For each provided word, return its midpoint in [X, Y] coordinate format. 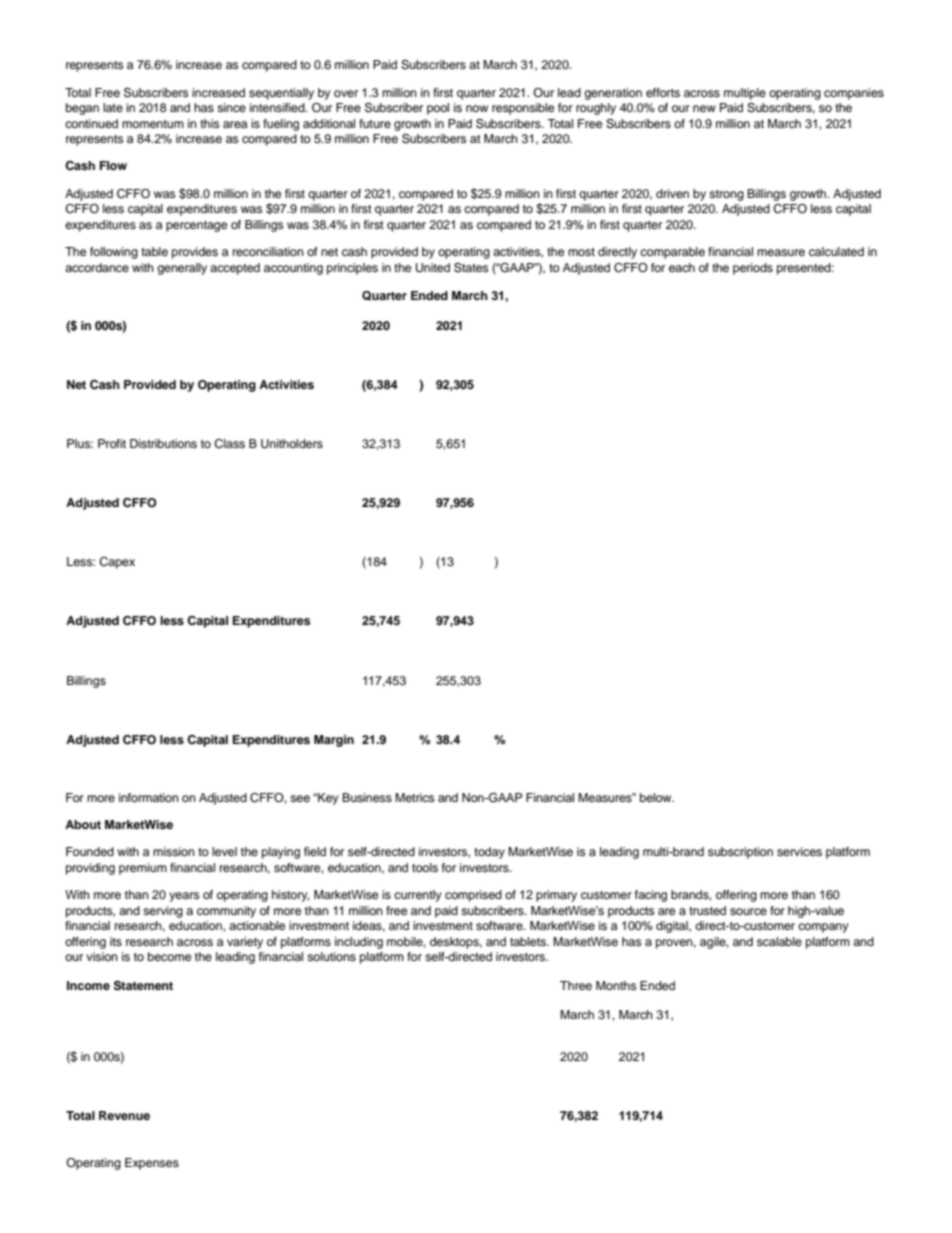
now [477, 108]
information [149, 797]
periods [753, 269]
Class [229, 444]
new [704, 108]
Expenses [152, 1164]
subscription [740, 853]
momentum [153, 124]
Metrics [414, 797]
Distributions [163, 443]
